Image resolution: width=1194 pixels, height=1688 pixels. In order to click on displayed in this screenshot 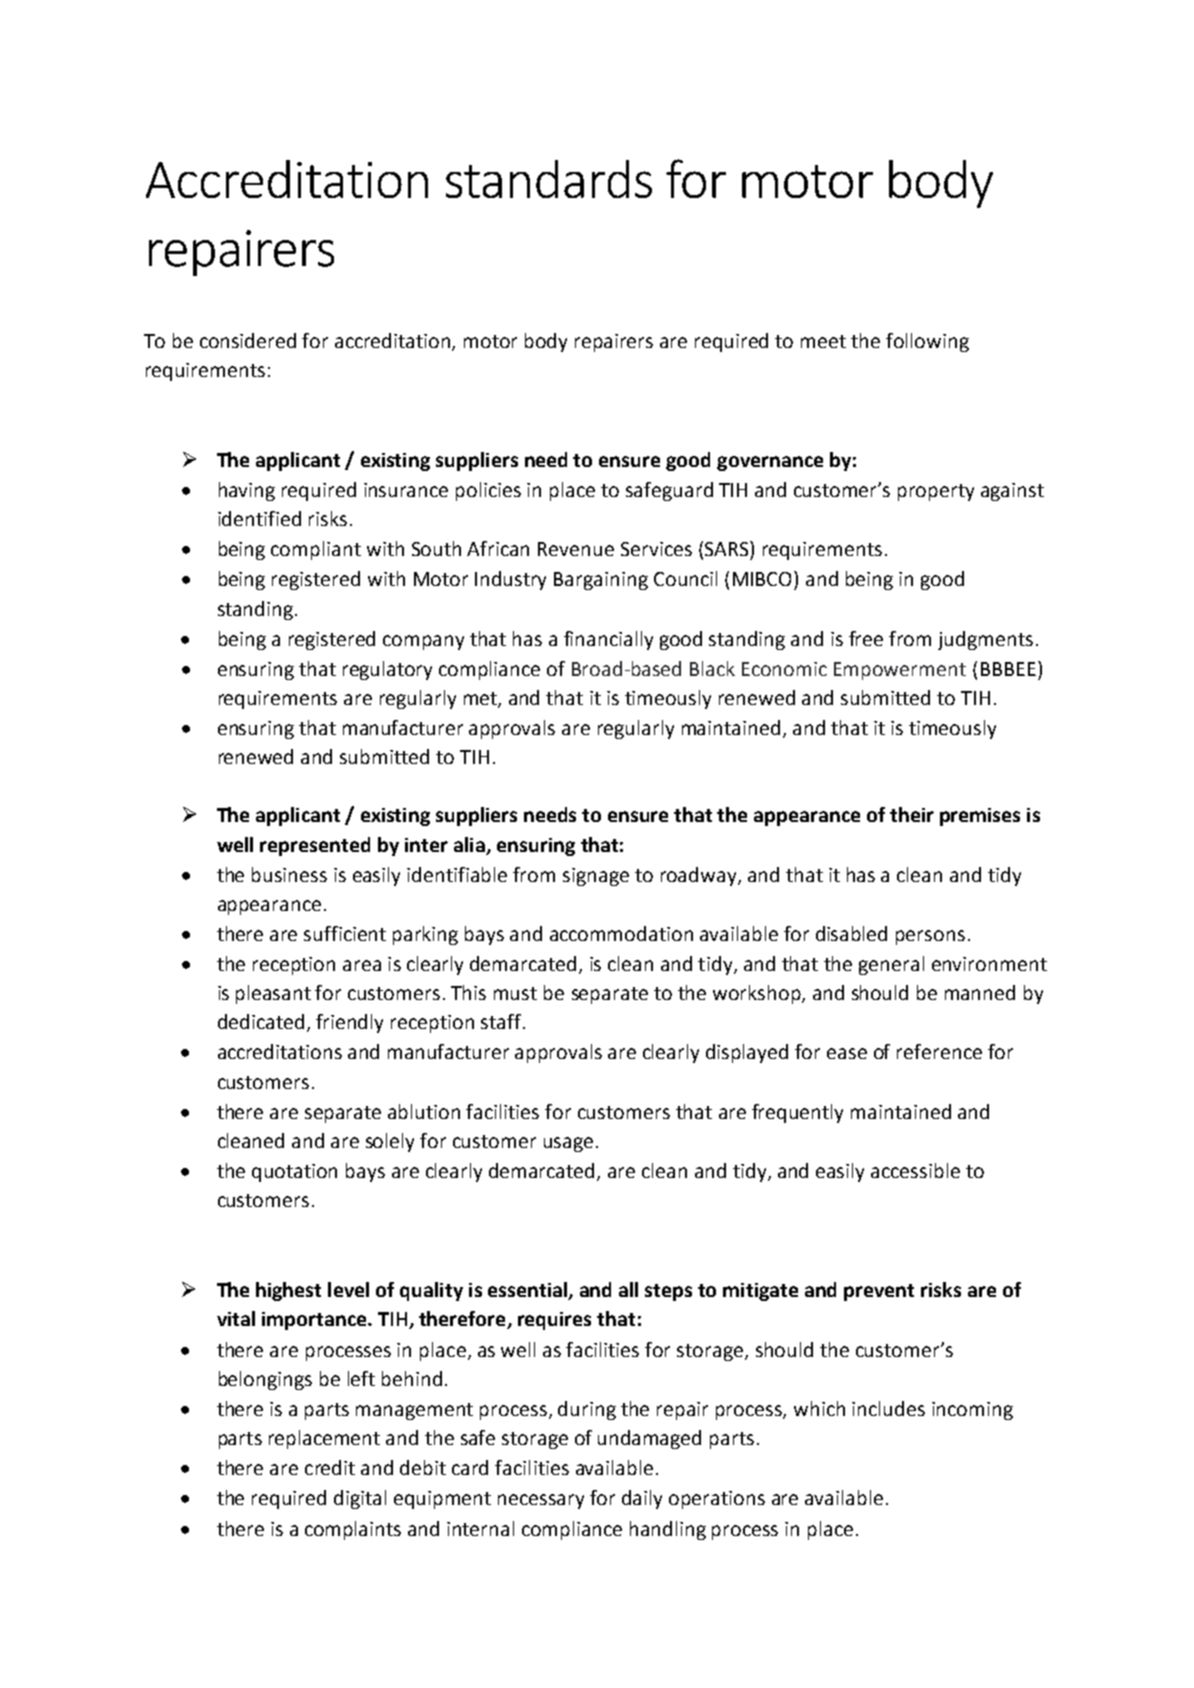, I will do `click(747, 1053)`.
